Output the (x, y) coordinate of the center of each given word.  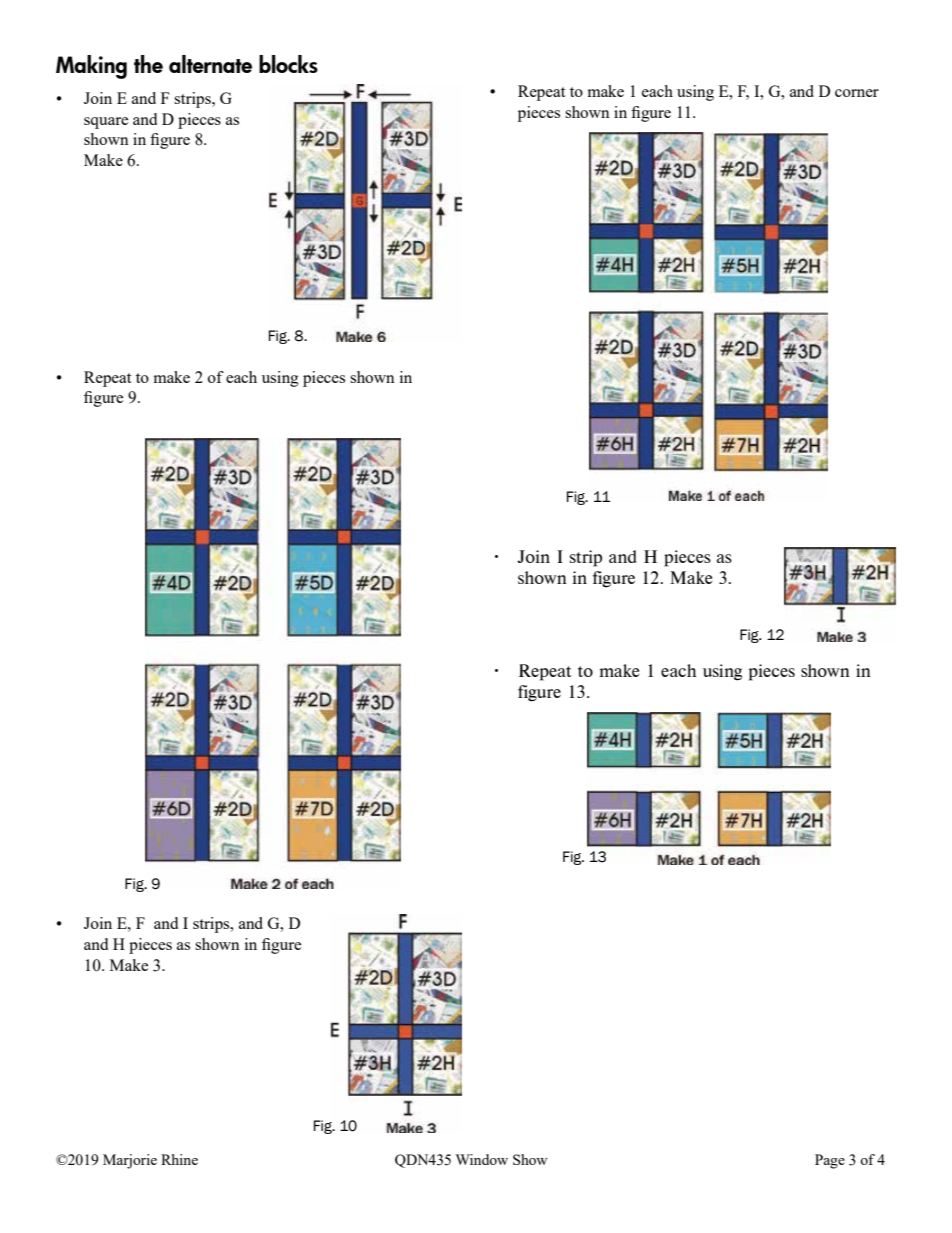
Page (830, 1161)
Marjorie (130, 1161)
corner (857, 93)
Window (482, 1159)
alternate (210, 64)
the (148, 64)
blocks (288, 64)
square (106, 123)
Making (91, 67)
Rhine (179, 1159)
